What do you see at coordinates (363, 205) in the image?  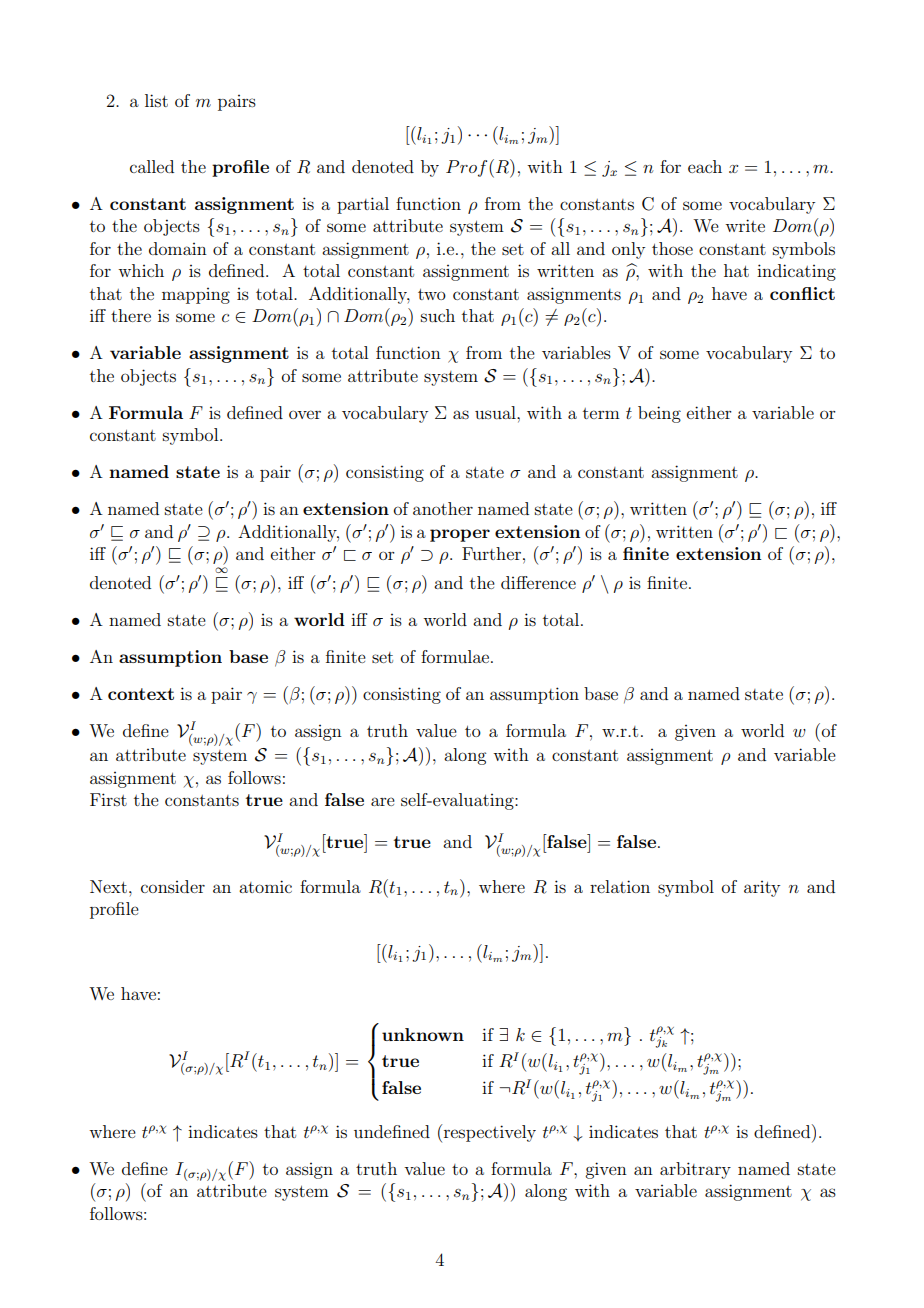 I see `partial` at bounding box center [363, 205].
